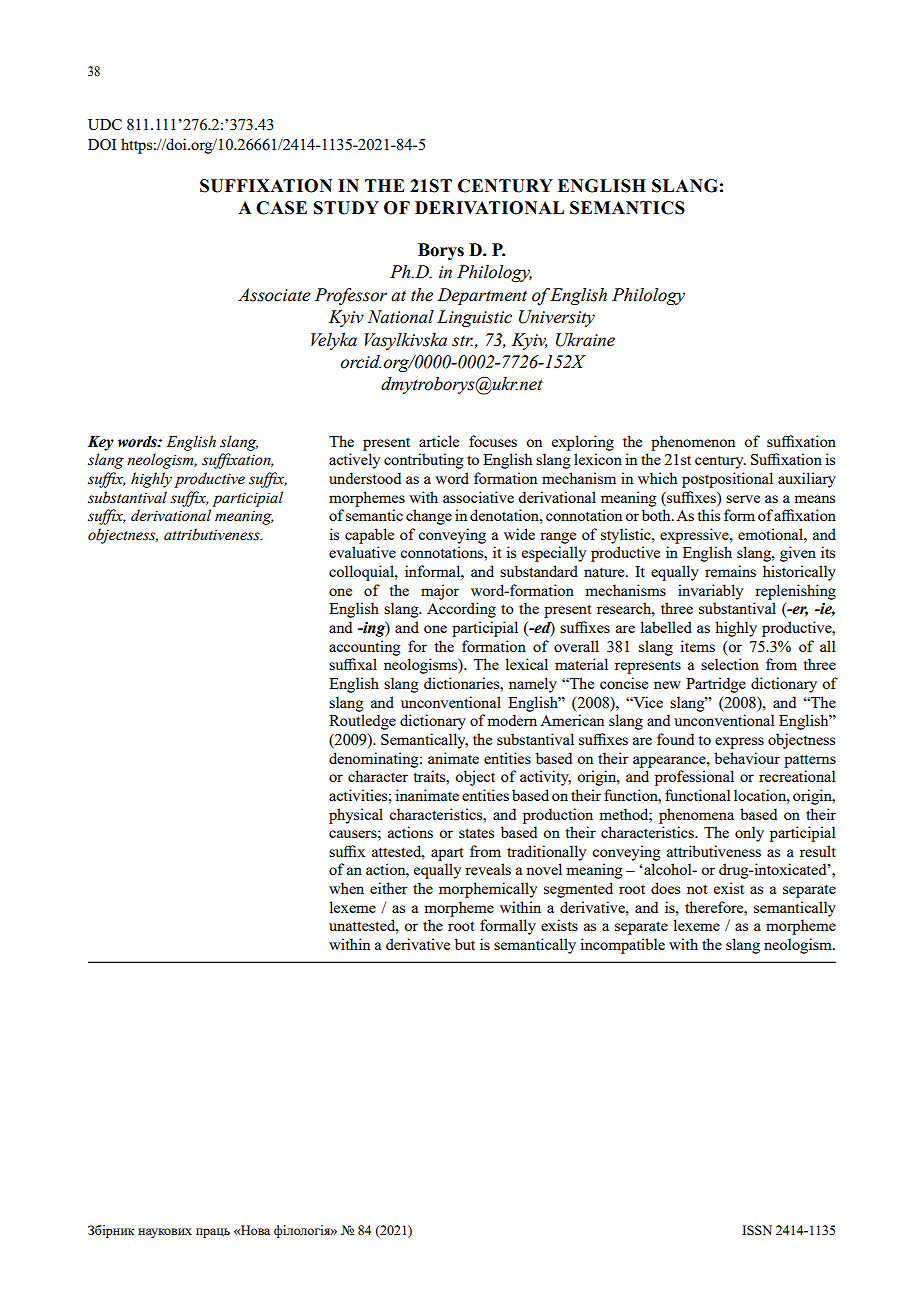 Image resolution: width=924 pixels, height=1308 pixels. Describe the element at coordinates (512, 720) in the screenshot. I see `modern` at that location.
